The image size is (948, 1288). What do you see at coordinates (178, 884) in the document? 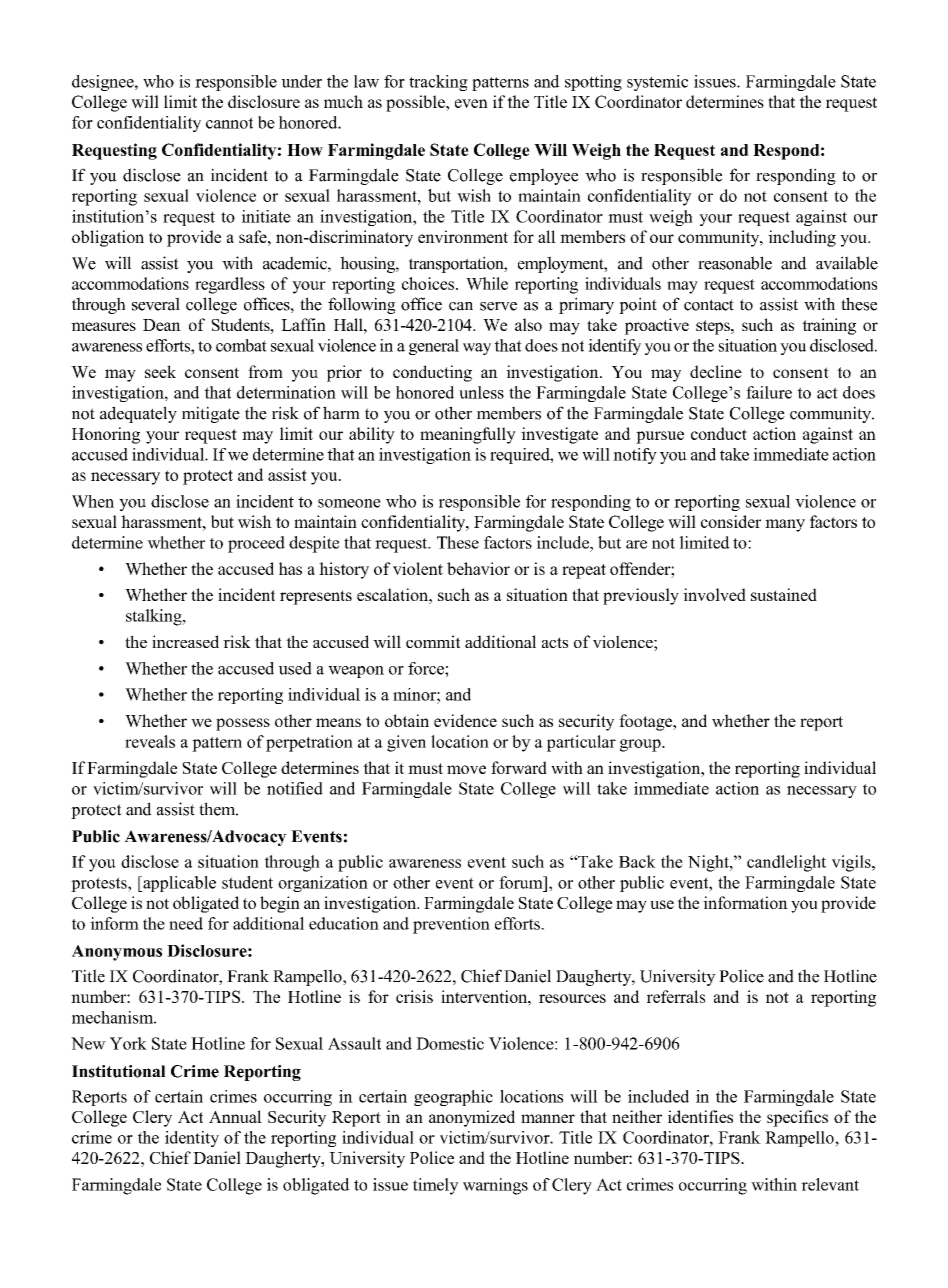
I see `applicable` at bounding box center [178, 884].
